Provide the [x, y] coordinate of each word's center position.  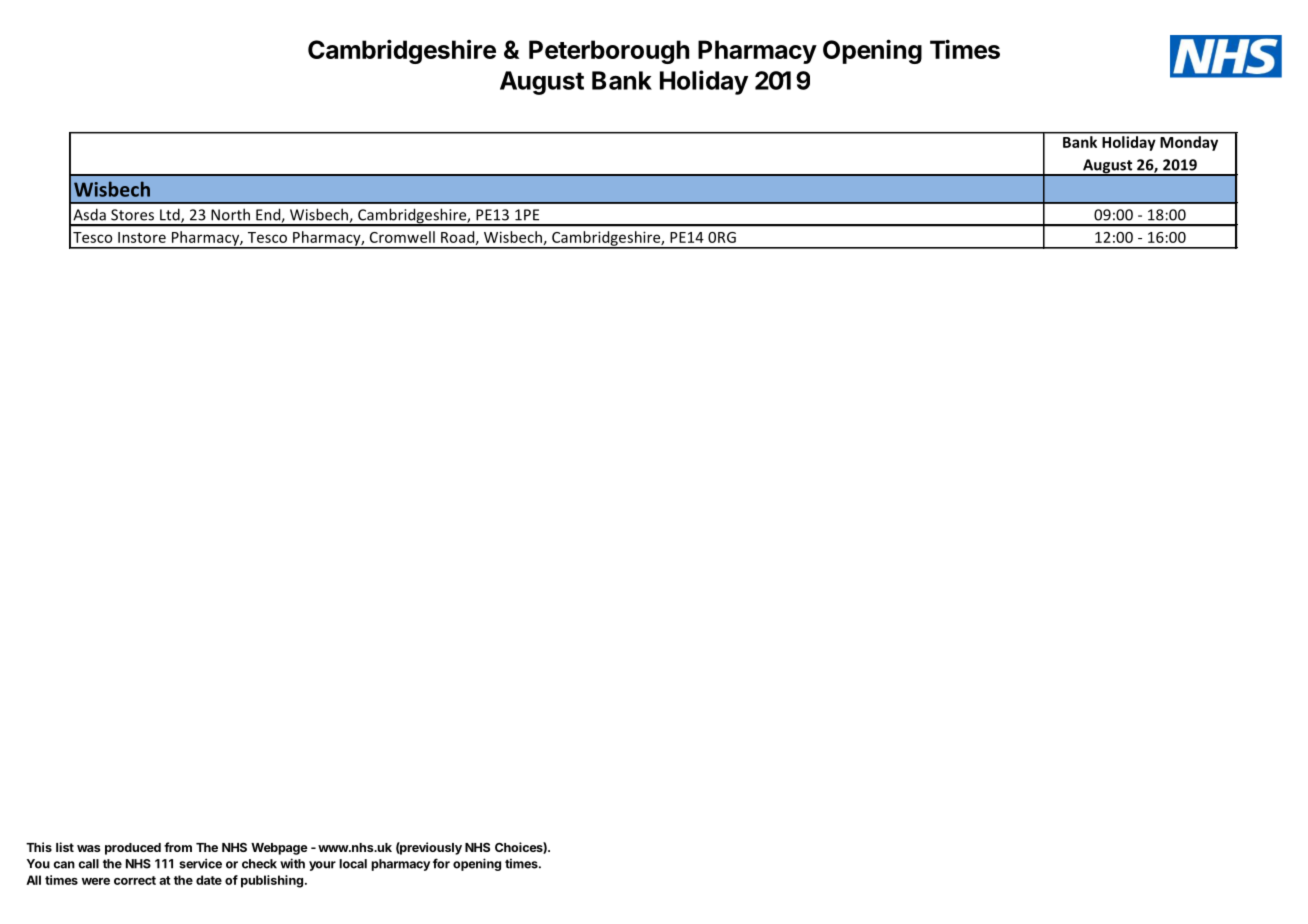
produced [133, 849]
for [441, 863]
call [89, 864]
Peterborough [609, 52]
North [230, 214]
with [292, 863]
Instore [142, 237]
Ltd [171, 215]
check [259, 864]
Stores [132, 215]
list [65, 847]
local [353, 864]
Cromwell [402, 237]
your [322, 866]
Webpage [279, 849]
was [88, 848]
